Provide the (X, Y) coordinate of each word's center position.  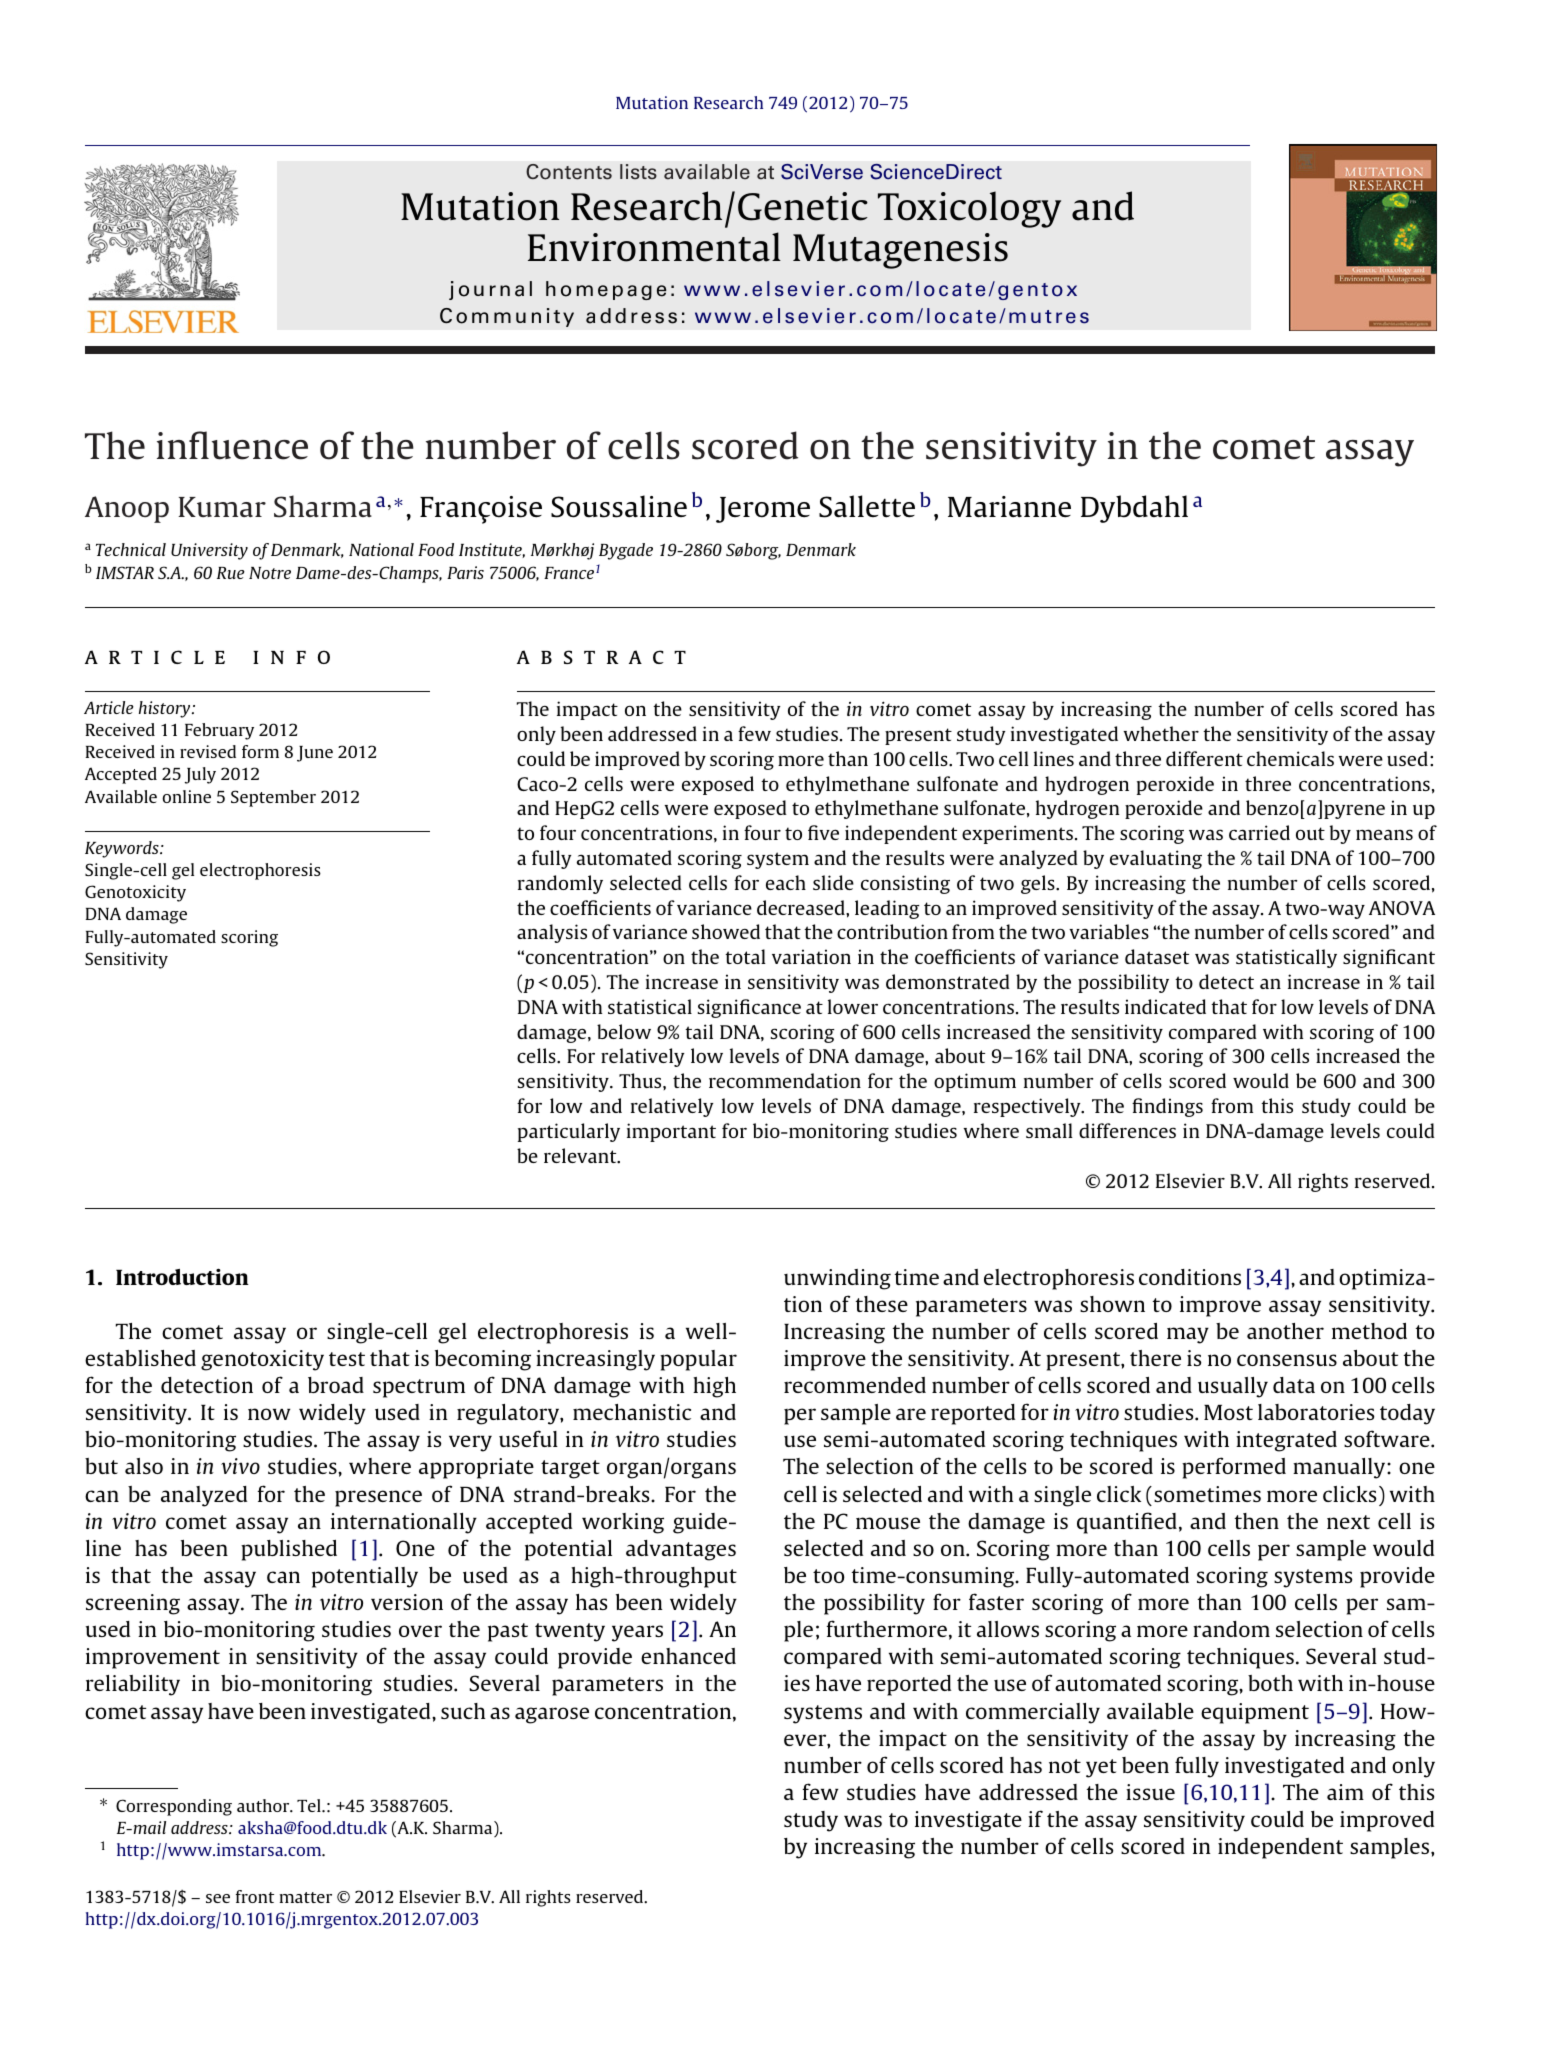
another (1285, 1331)
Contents (569, 172)
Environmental (654, 247)
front (255, 1896)
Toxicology (969, 209)
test (347, 1359)
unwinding (837, 1279)
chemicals (1290, 758)
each (786, 882)
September (273, 798)
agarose (552, 1715)
